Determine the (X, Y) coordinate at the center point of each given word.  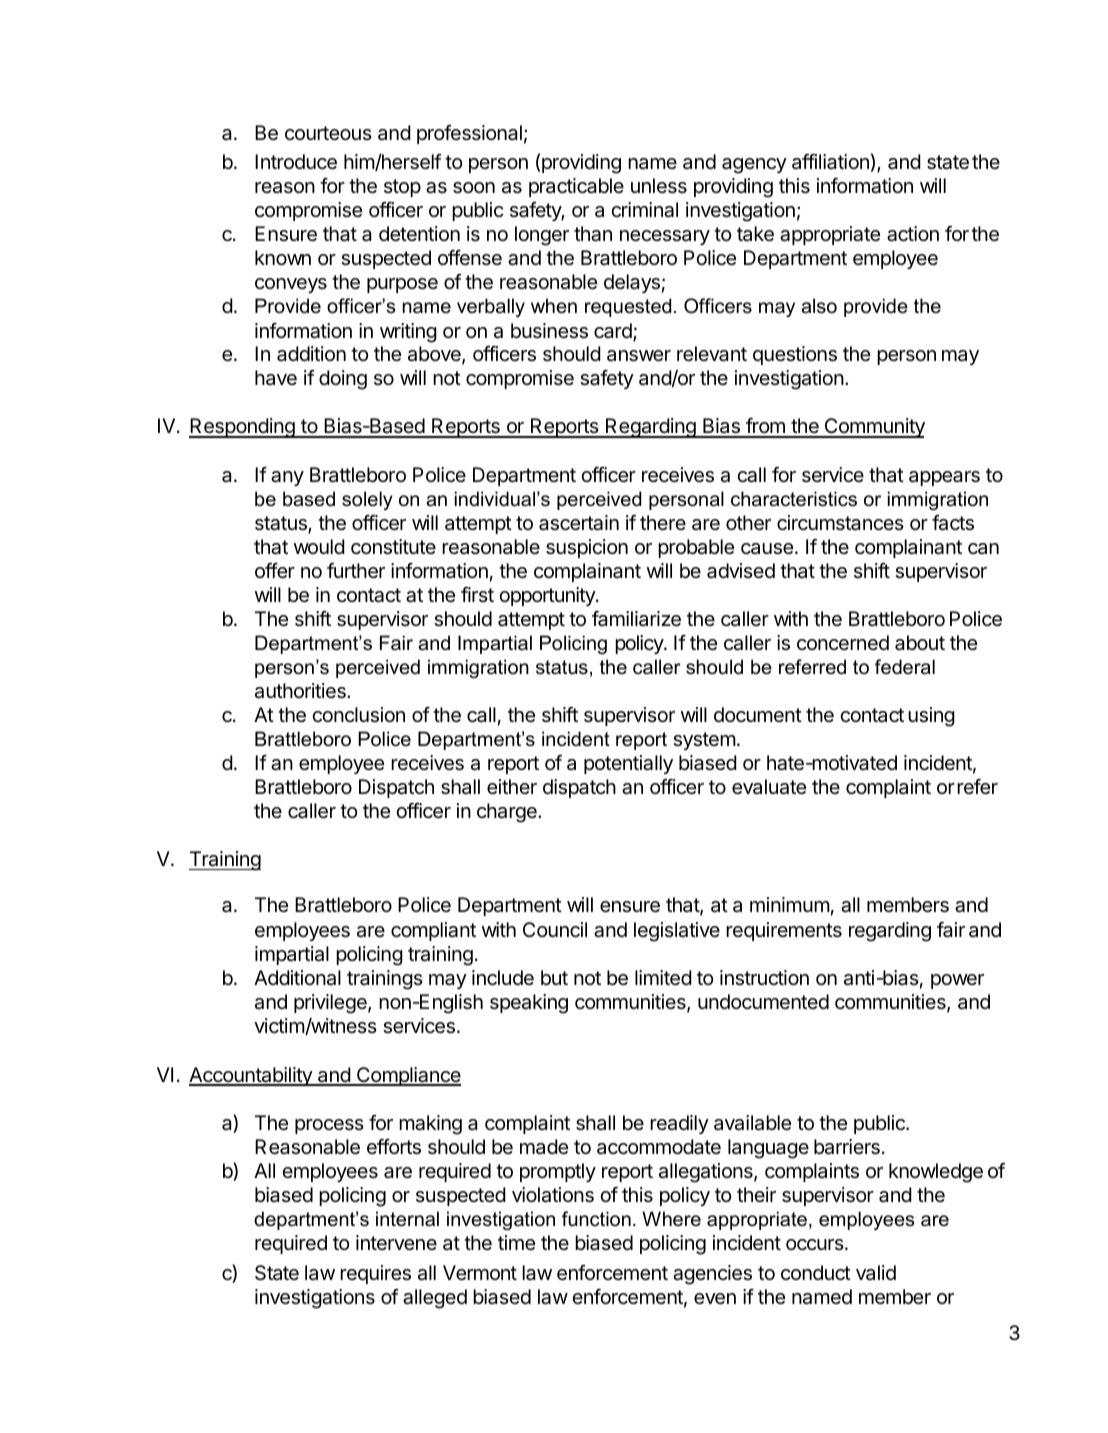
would (319, 546)
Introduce (296, 162)
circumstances (840, 523)
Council (555, 930)
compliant (433, 931)
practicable (576, 187)
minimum (790, 904)
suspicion (587, 548)
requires (375, 1274)
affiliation (830, 162)
